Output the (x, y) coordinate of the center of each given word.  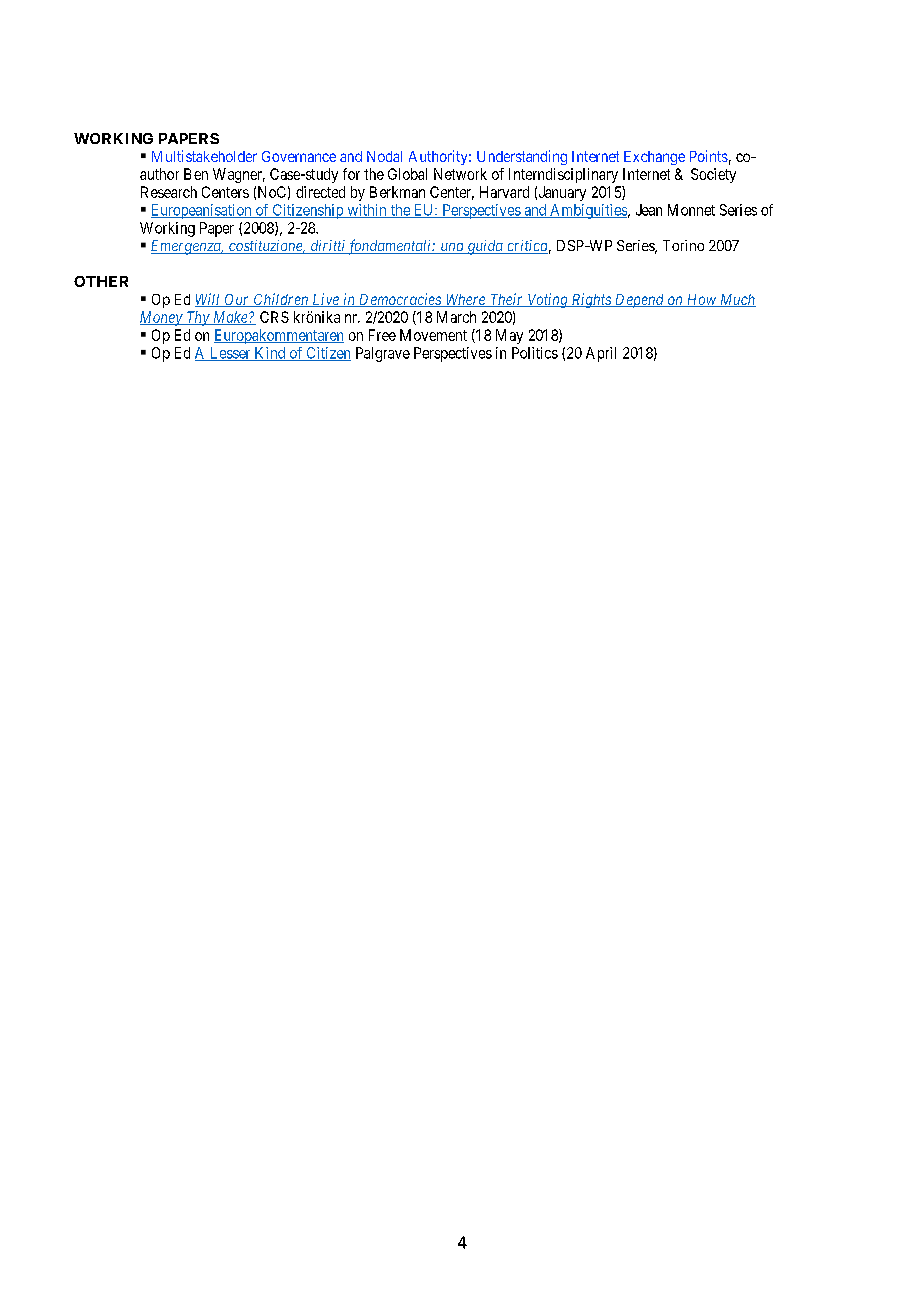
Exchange (654, 158)
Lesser (230, 354)
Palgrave (383, 354)
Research (169, 192)
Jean (649, 210)
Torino (683, 245)
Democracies (400, 300)
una (452, 248)
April (601, 354)
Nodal (384, 156)
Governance (299, 156)
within (367, 211)
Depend (639, 301)
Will (209, 300)
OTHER (101, 281)
